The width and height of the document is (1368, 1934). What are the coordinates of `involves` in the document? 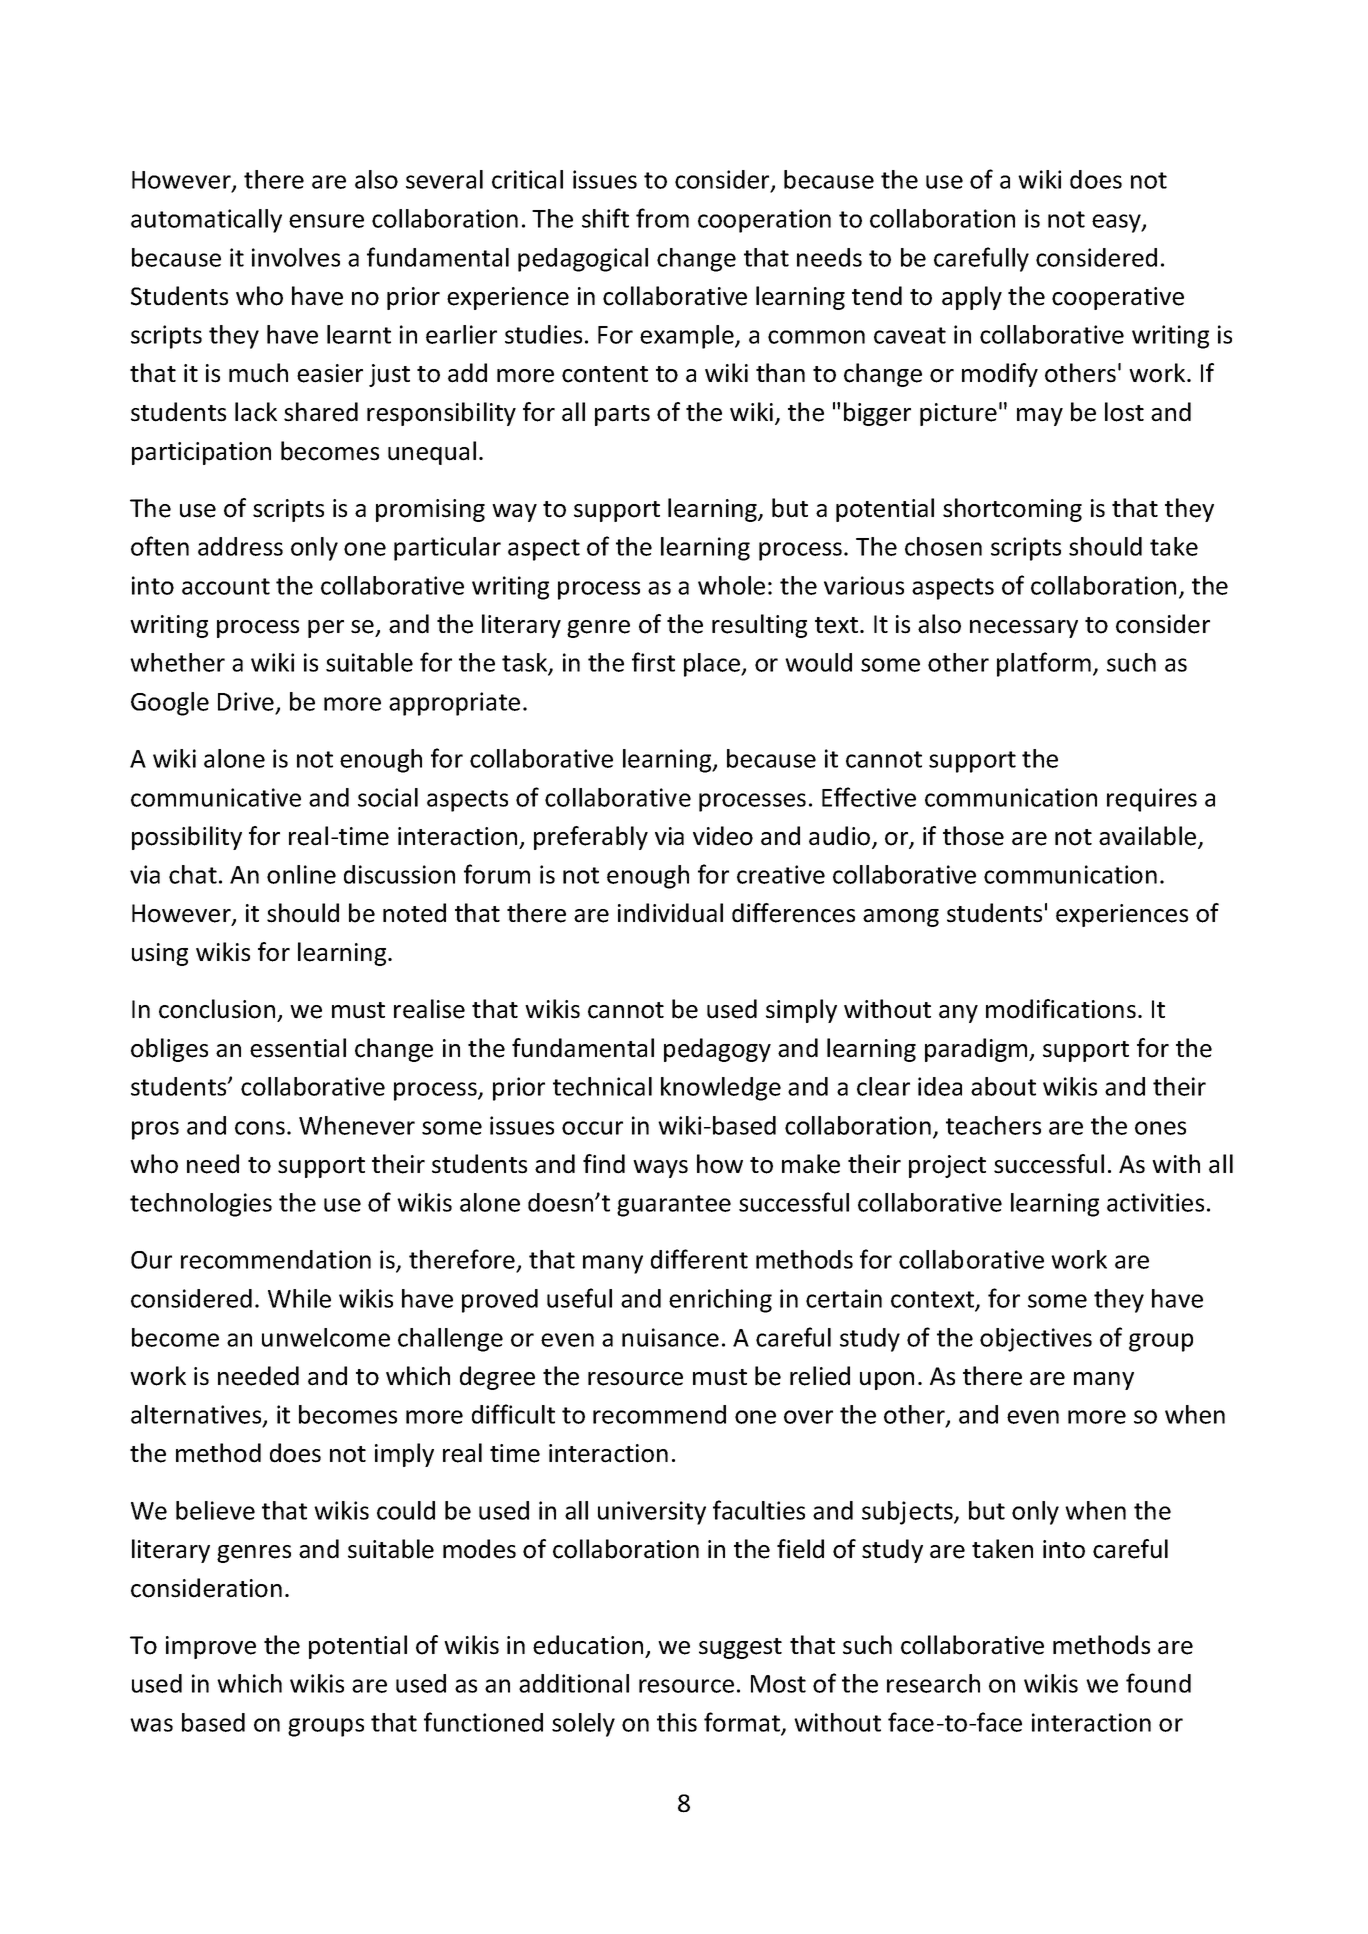 It's located at (296, 257).
